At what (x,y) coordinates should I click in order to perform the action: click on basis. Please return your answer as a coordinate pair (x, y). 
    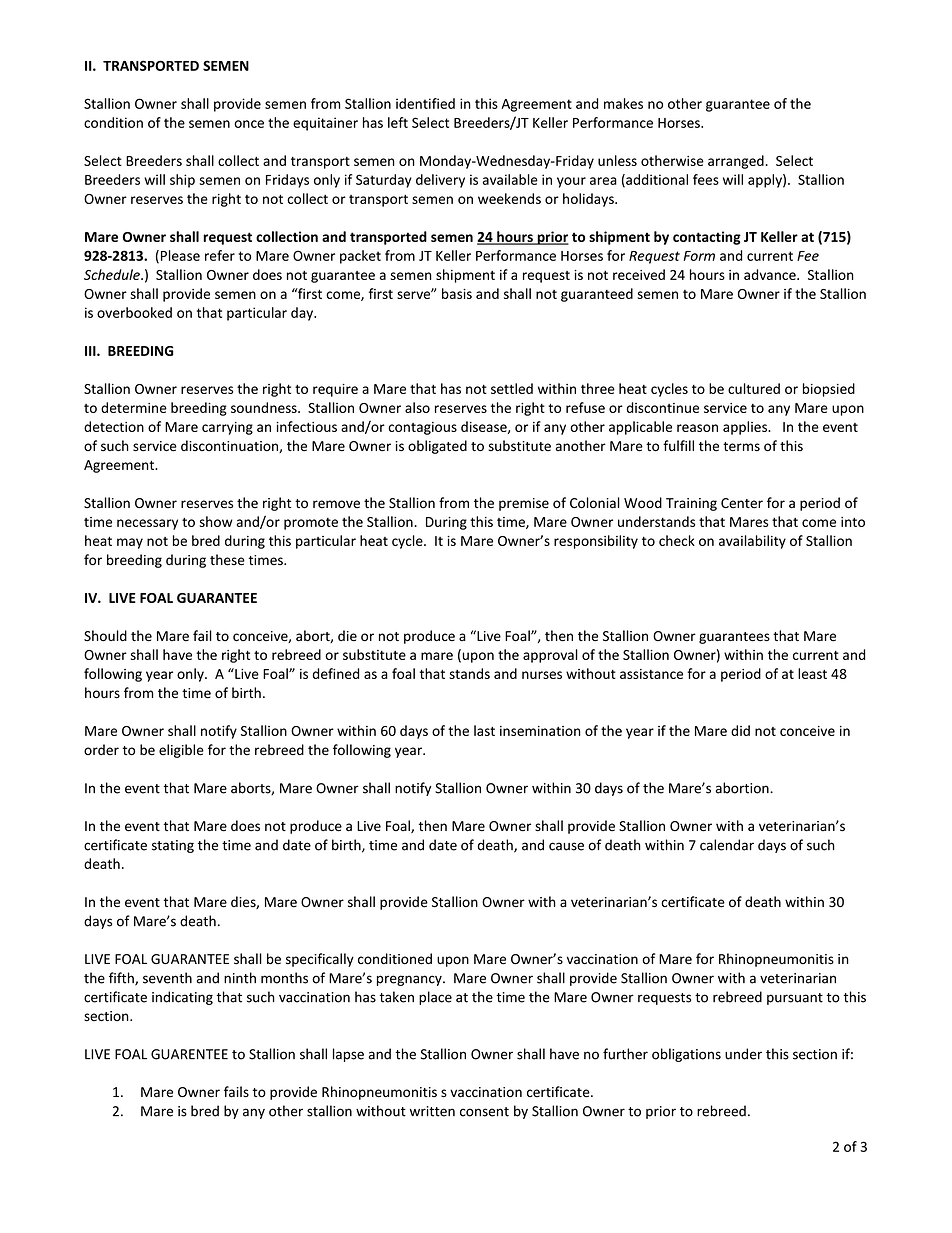
    Looking at the image, I should click on (457, 293).
